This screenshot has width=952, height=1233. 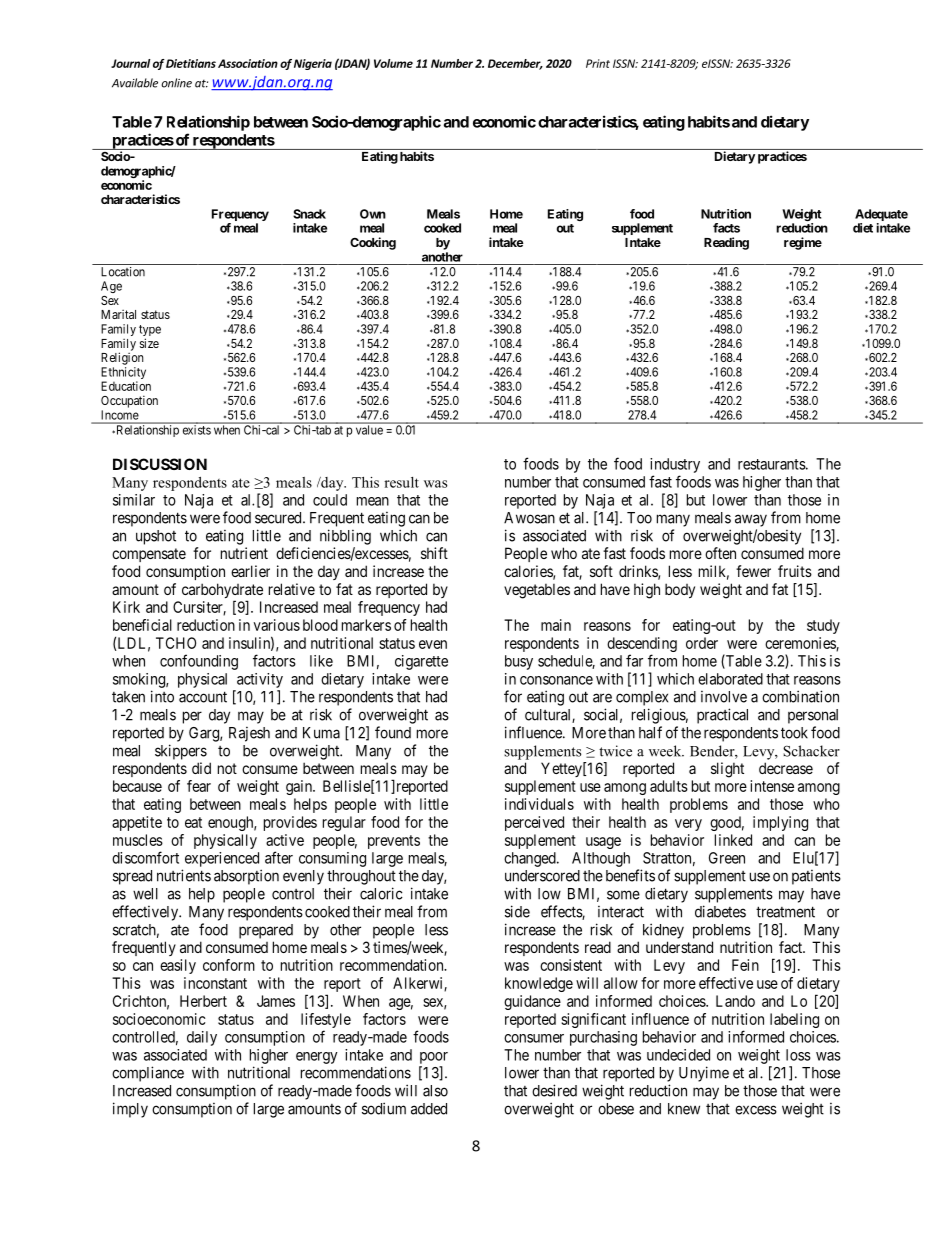 What do you see at coordinates (202, 1038) in the screenshot?
I see `daily` at bounding box center [202, 1038].
